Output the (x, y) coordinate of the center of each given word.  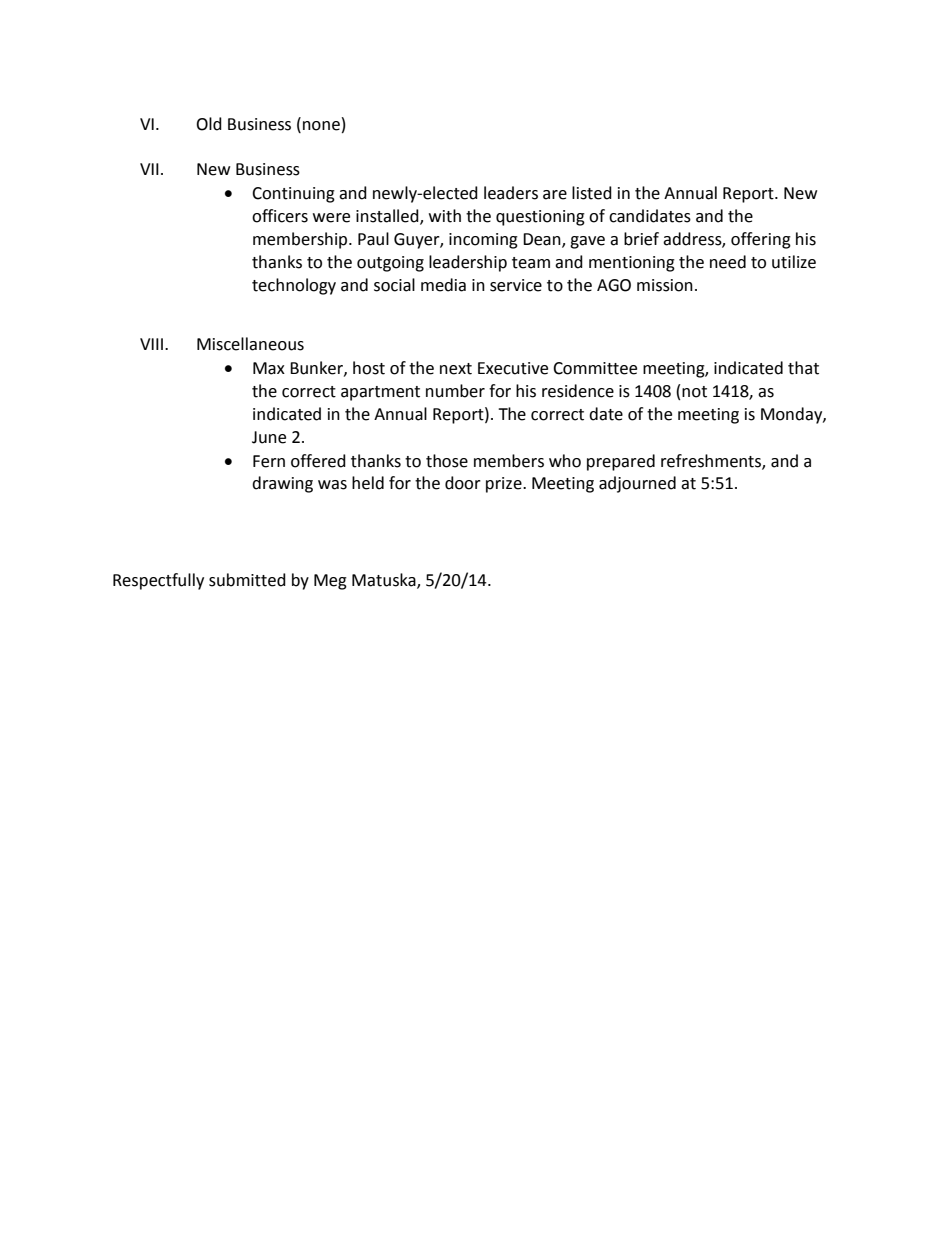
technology (294, 286)
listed (592, 193)
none (321, 126)
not (694, 392)
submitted (247, 580)
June (269, 437)
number (455, 391)
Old (209, 124)
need (728, 262)
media (443, 285)
